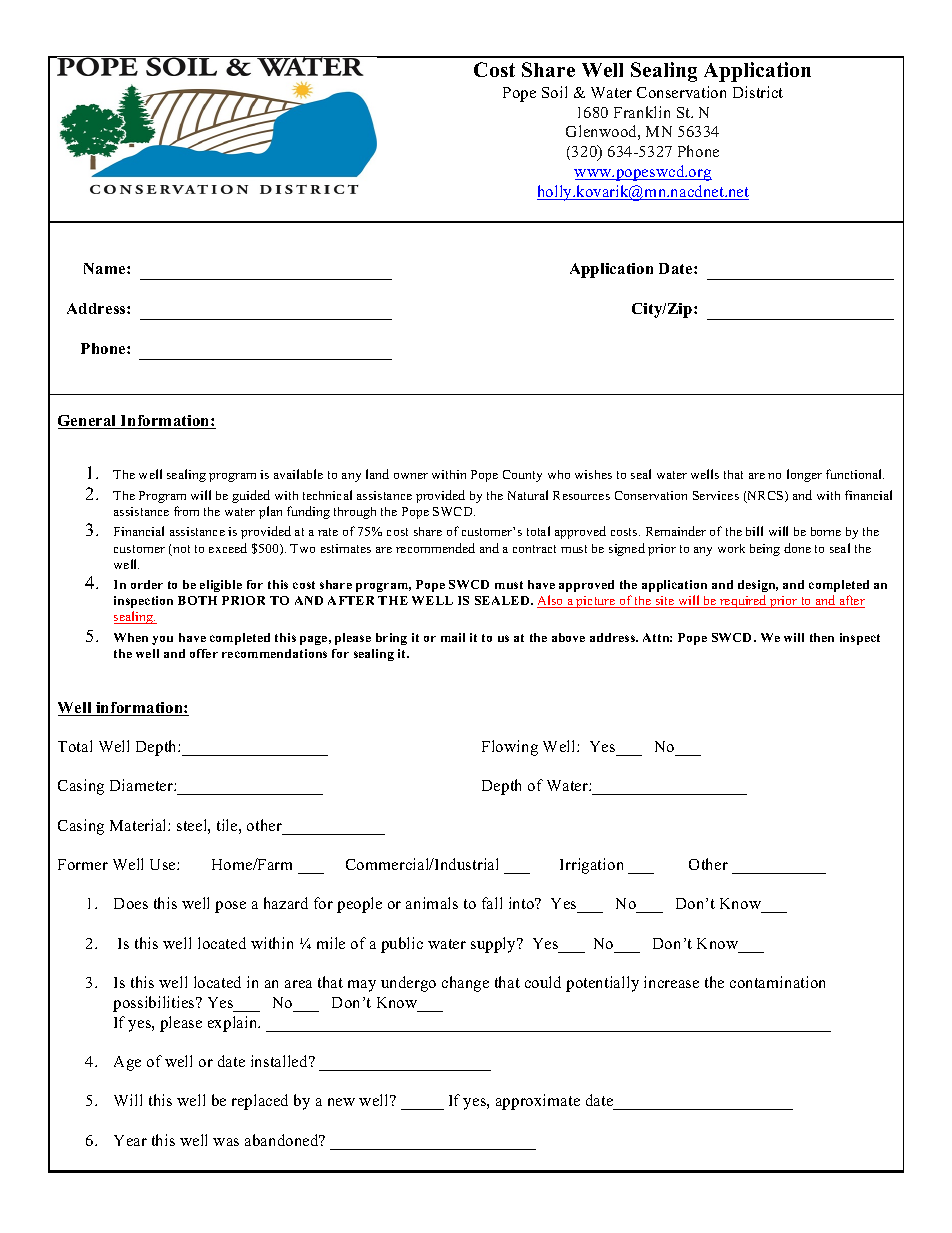 Image resolution: width=952 pixels, height=1233 pixels. Describe the element at coordinates (538, 1102) in the image. I see `approximate` at that location.
